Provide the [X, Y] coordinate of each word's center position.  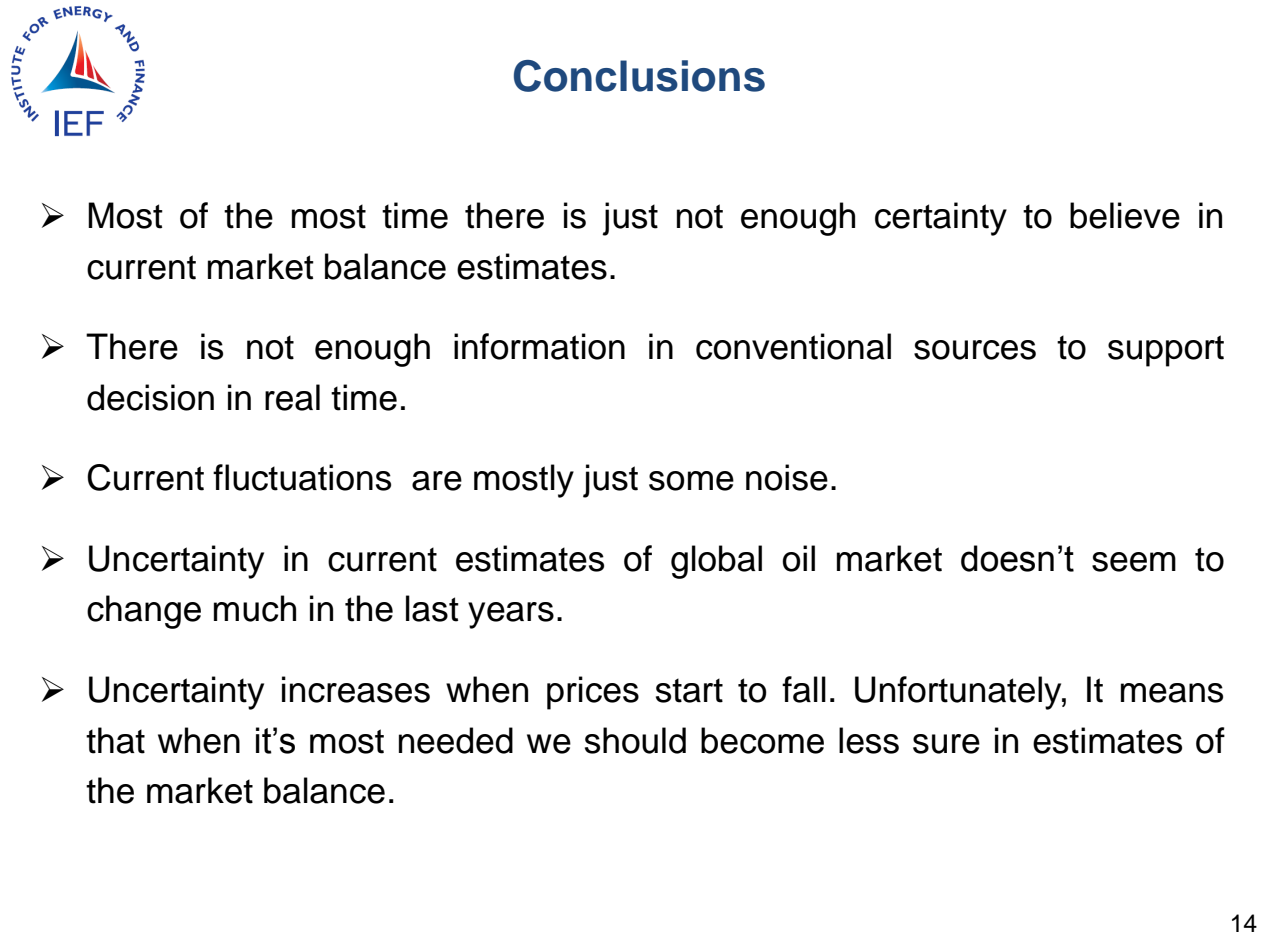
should [635, 740]
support [1166, 351]
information [539, 346]
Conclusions [639, 76]
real [292, 397]
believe [1125, 215]
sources [975, 350]
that [115, 740]
